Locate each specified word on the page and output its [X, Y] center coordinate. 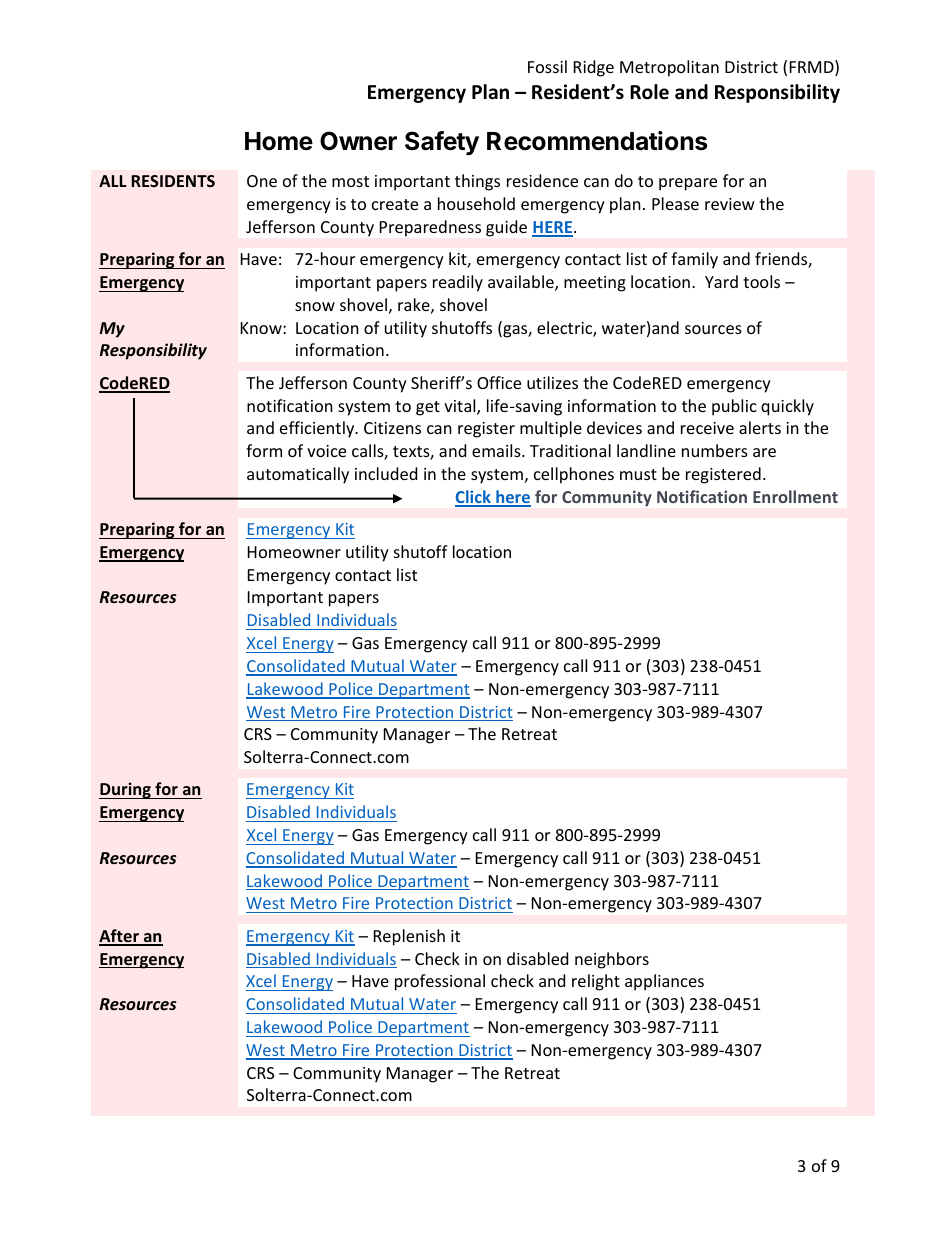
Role [649, 92]
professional [440, 982]
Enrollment [795, 496]
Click [474, 498]
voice [326, 451]
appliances [664, 982]
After [120, 937]
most [350, 181]
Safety [442, 143]
